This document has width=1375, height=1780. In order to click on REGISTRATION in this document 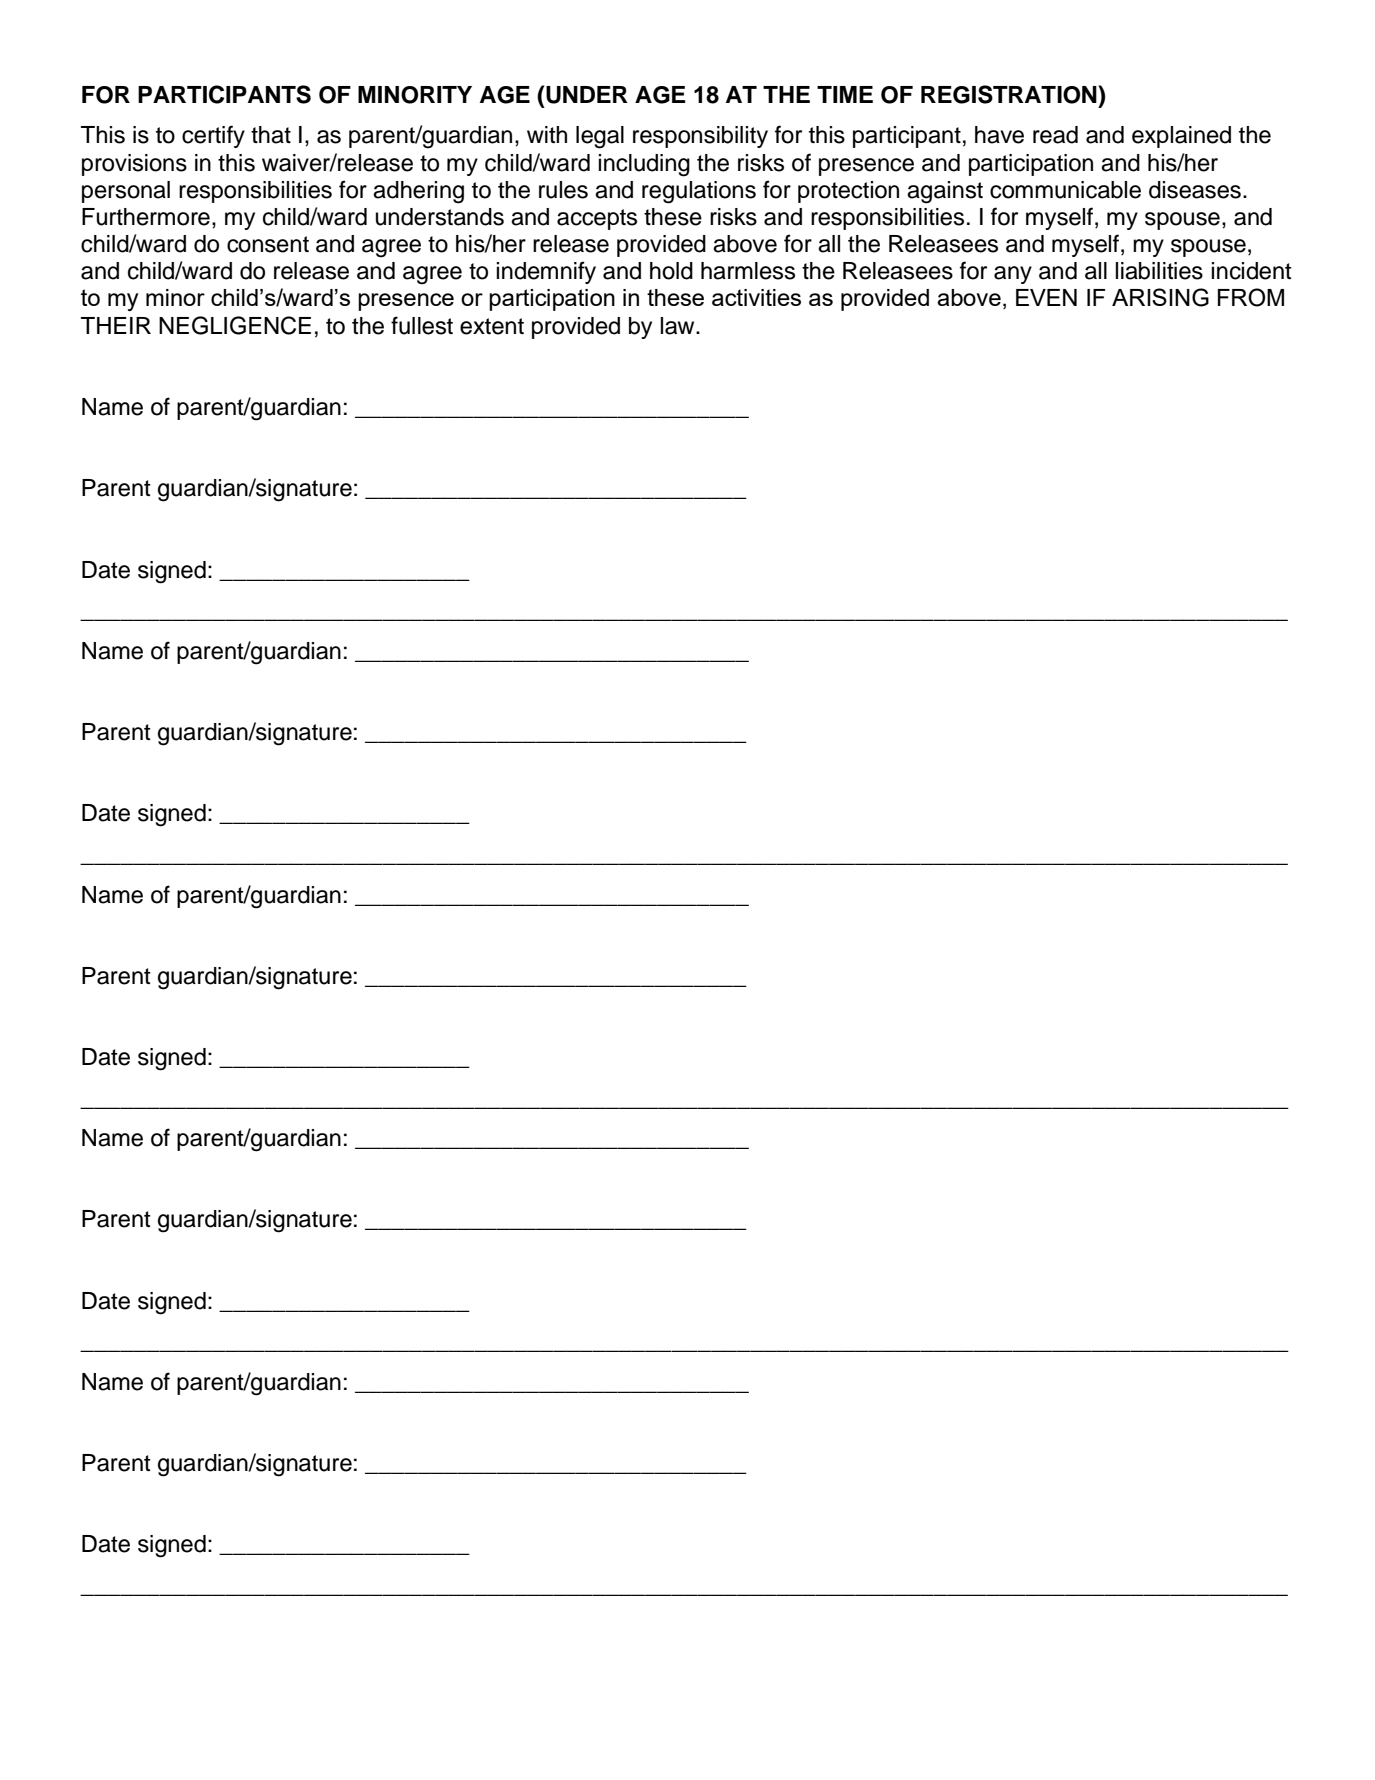, I will do `click(1010, 94)`.
